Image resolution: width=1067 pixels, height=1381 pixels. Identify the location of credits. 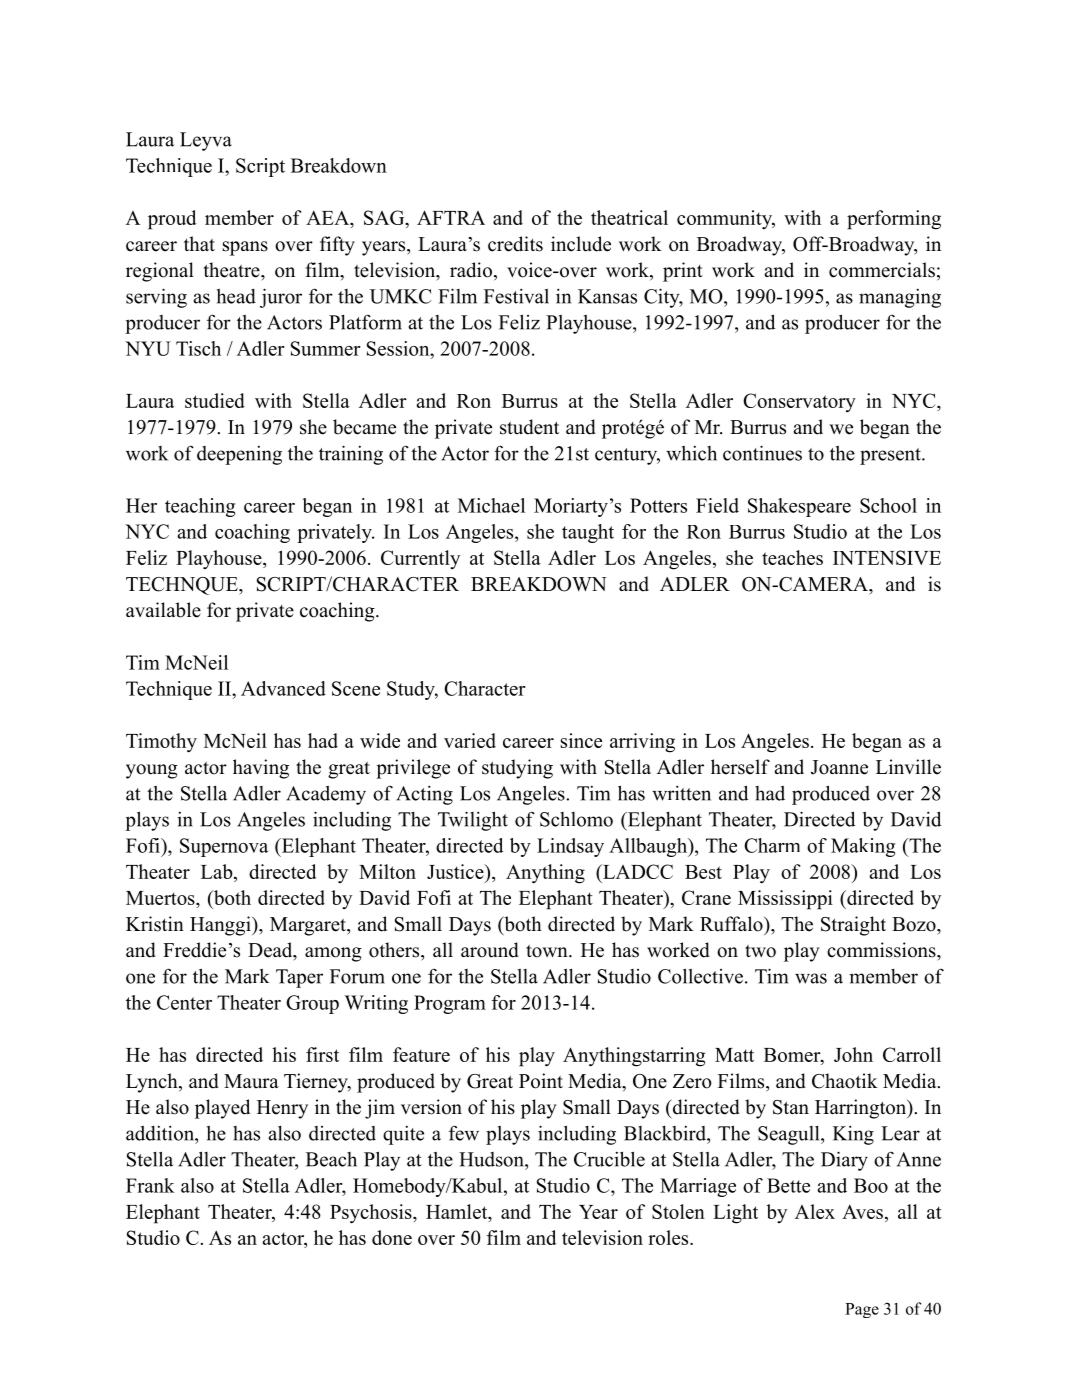
(515, 244).
